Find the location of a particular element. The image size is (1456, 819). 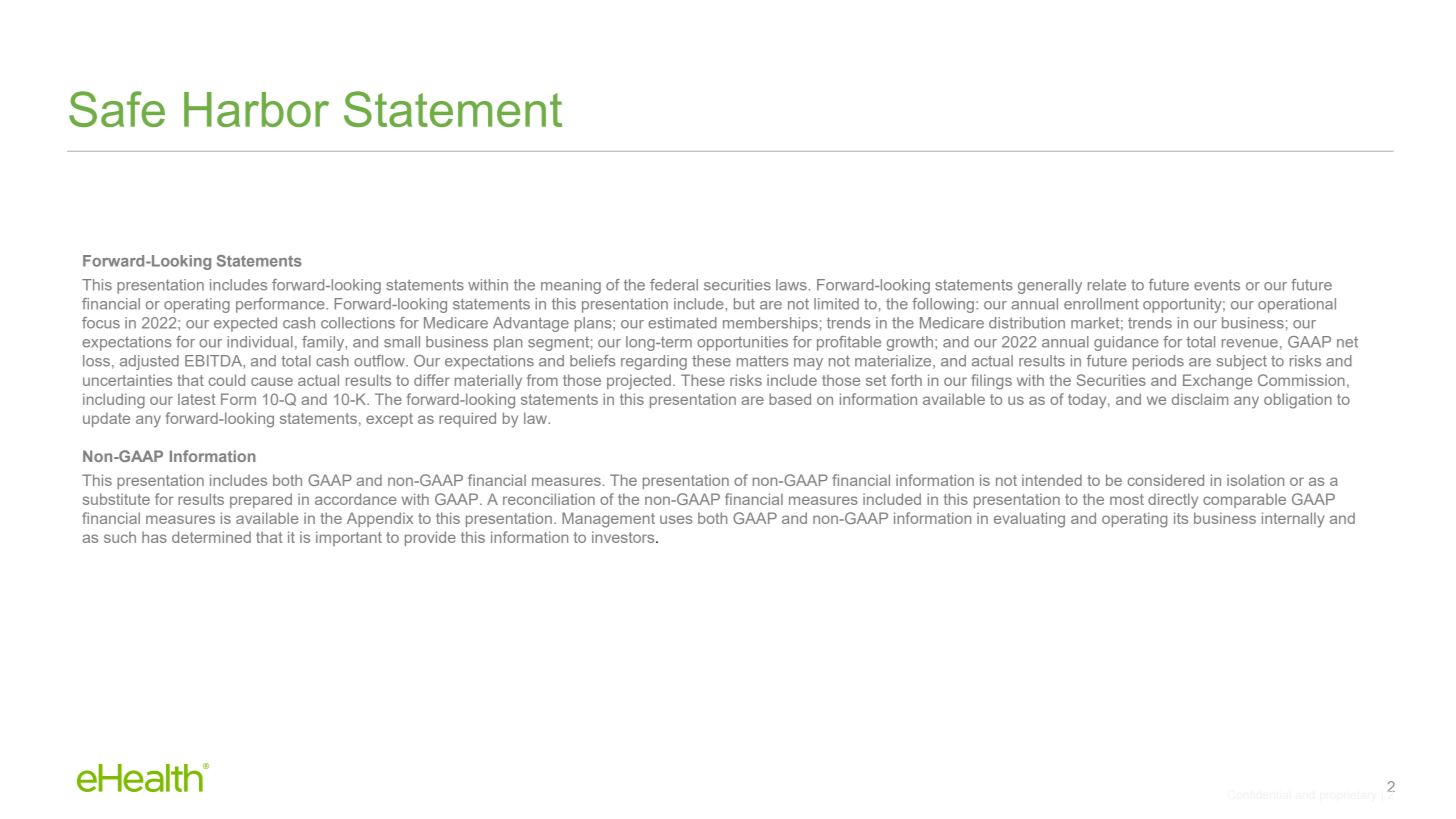

expected is located at coordinates (245, 324).
